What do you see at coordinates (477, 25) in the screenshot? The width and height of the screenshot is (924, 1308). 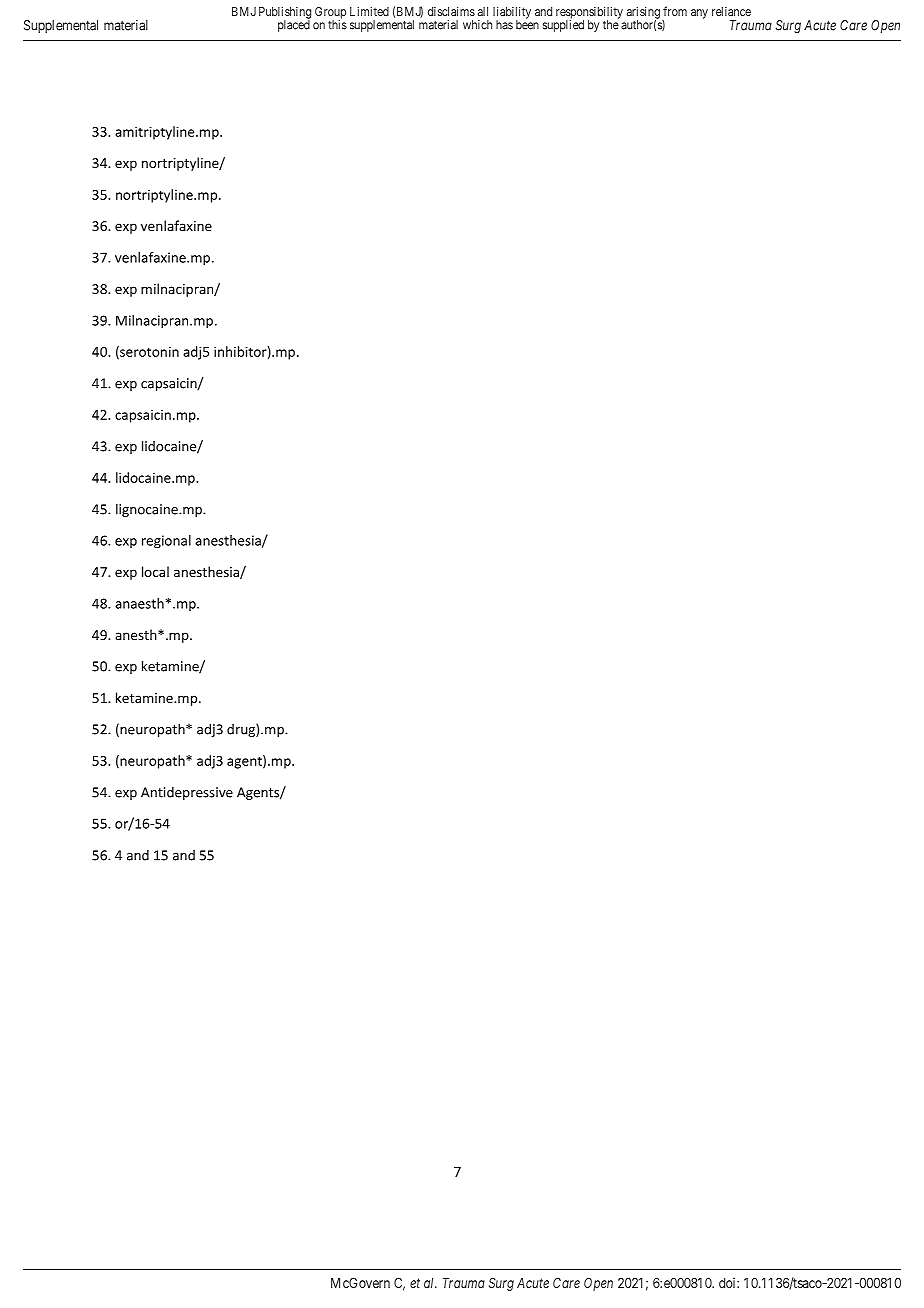 I see `which` at bounding box center [477, 25].
